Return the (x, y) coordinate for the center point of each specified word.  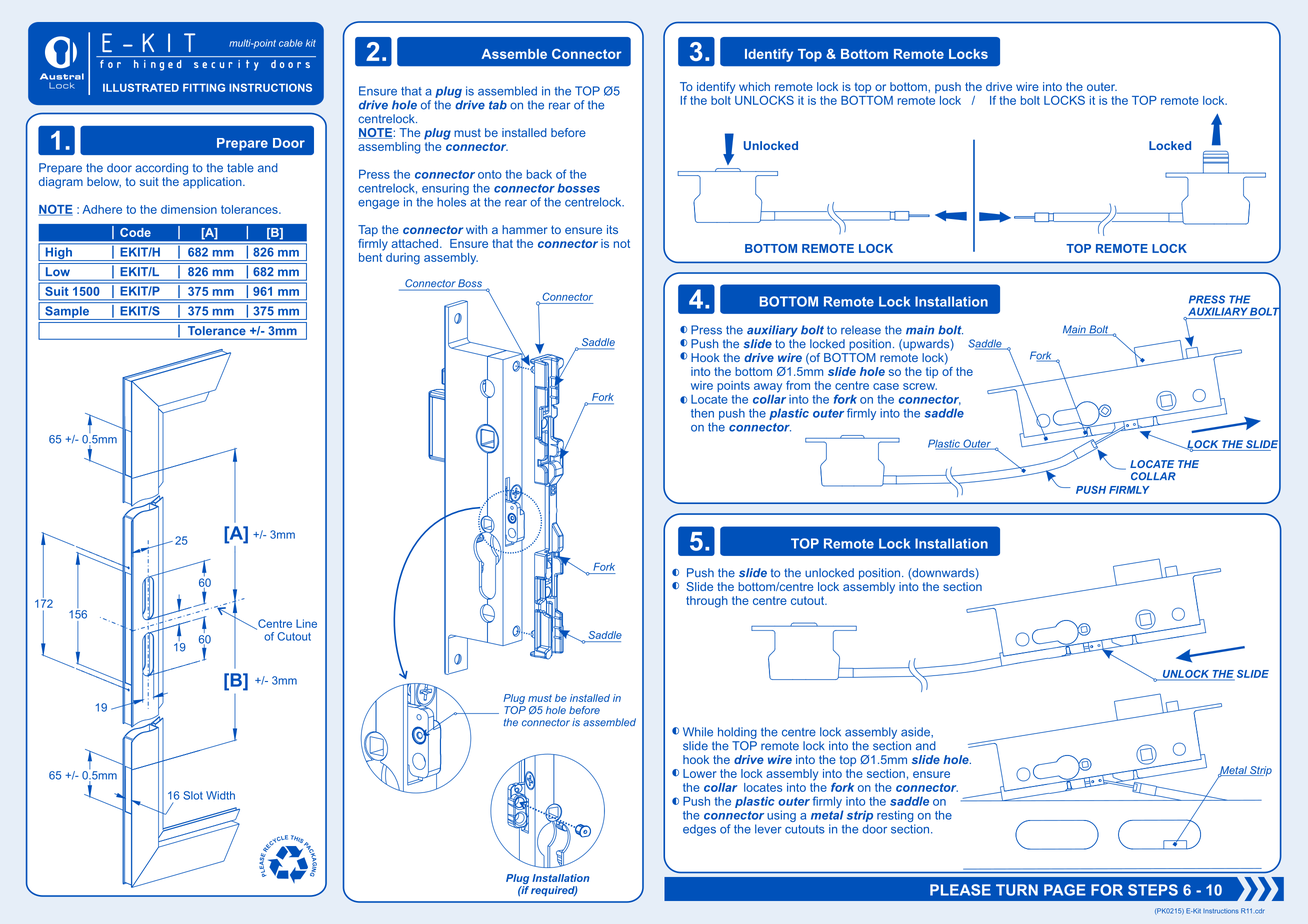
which (754, 86)
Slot (193, 795)
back (539, 174)
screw (920, 386)
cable (291, 43)
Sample (67, 313)
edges (699, 830)
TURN (1017, 890)
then (702, 413)
